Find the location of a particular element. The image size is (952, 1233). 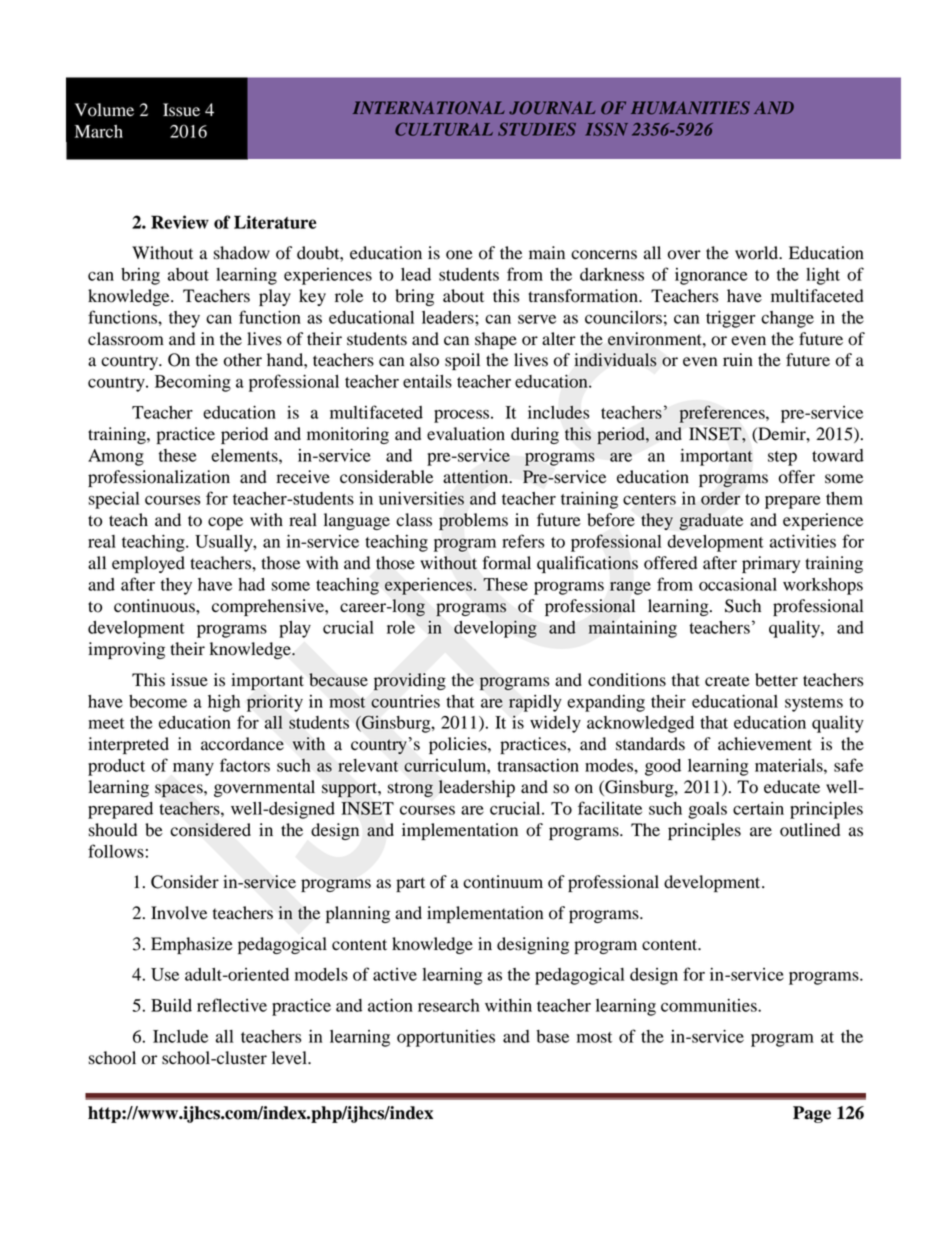

level is located at coordinates (290, 1058).
